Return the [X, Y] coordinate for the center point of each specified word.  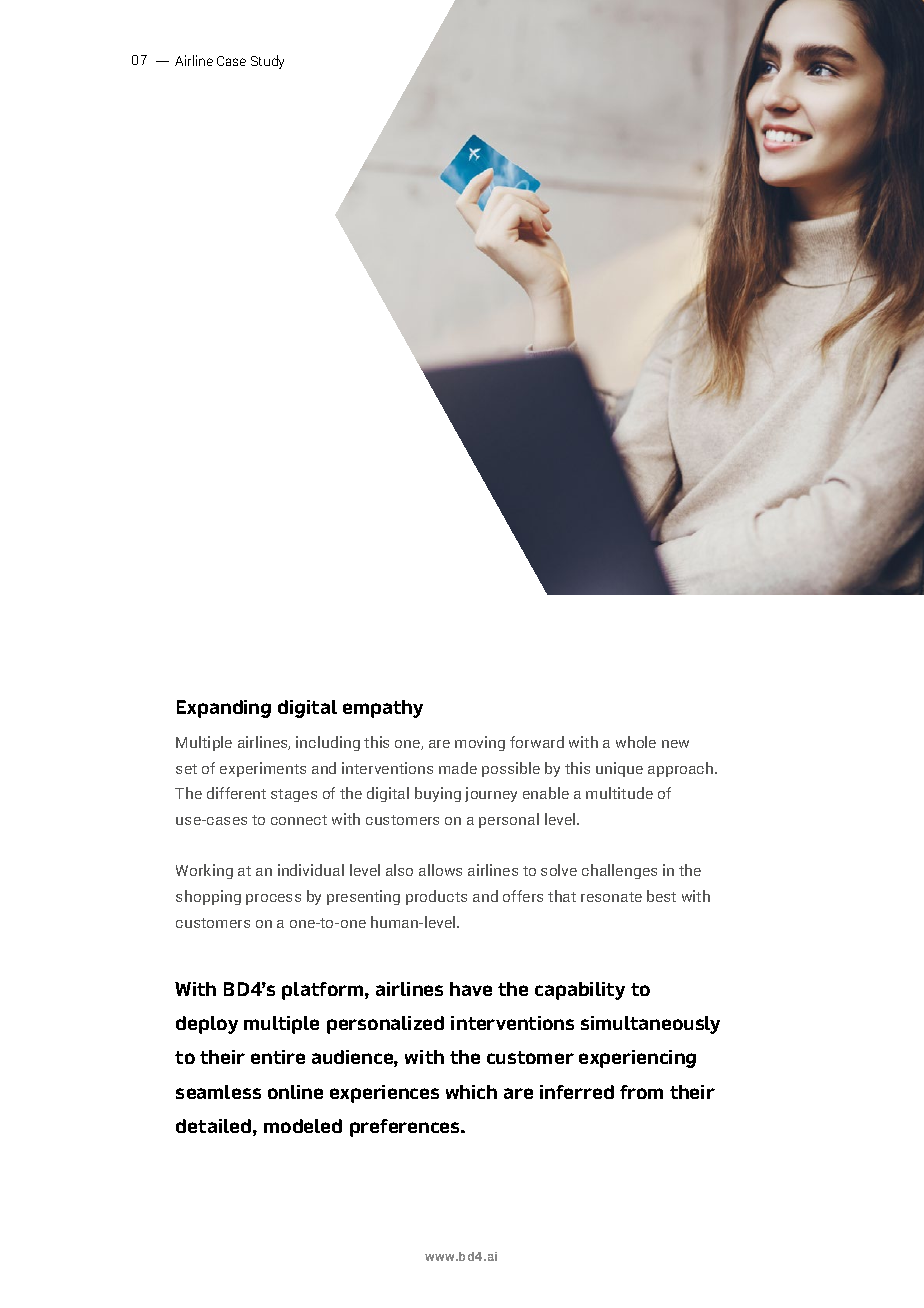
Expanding [224, 709]
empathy [383, 709]
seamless [218, 1092]
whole [636, 742]
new [675, 744]
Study [267, 62]
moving [480, 743]
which [471, 1092]
